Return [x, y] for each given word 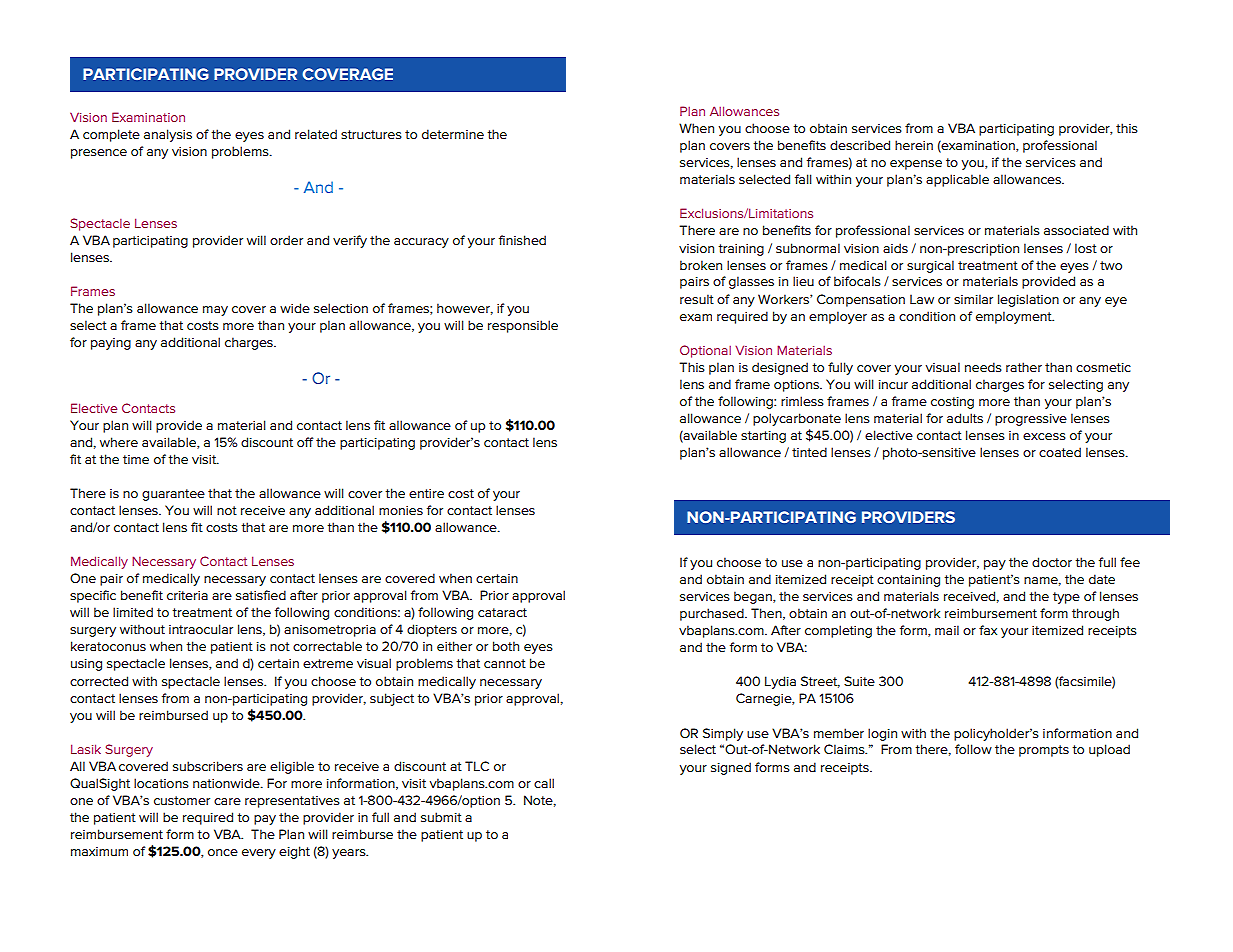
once [223, 852]
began [754, 597]
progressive [1031, 420]
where [119, 442]
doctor [1052, 562]
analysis [168, 135]
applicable [957, 180]
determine [453, 134]
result [697, 299]
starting [763, 437]
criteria [187, 595]
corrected [99, 681]
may [215, 311]
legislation [1028, 300]
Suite [859, 681]
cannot [505, 663]
